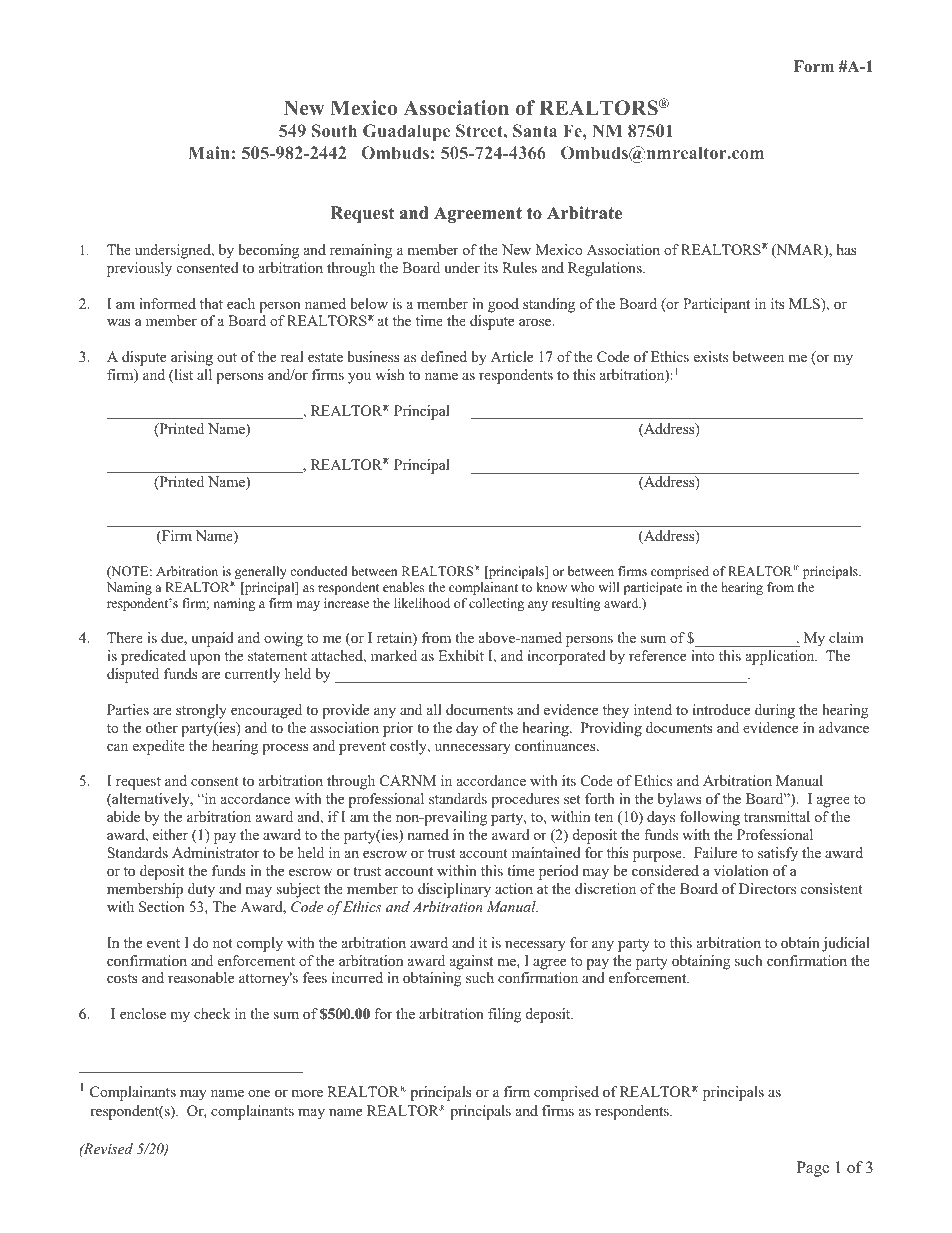 This screenshot has height=1233, width=952. Describe the element at coordinates (192, 358) in the screenshot. I see `arising` at that location.
